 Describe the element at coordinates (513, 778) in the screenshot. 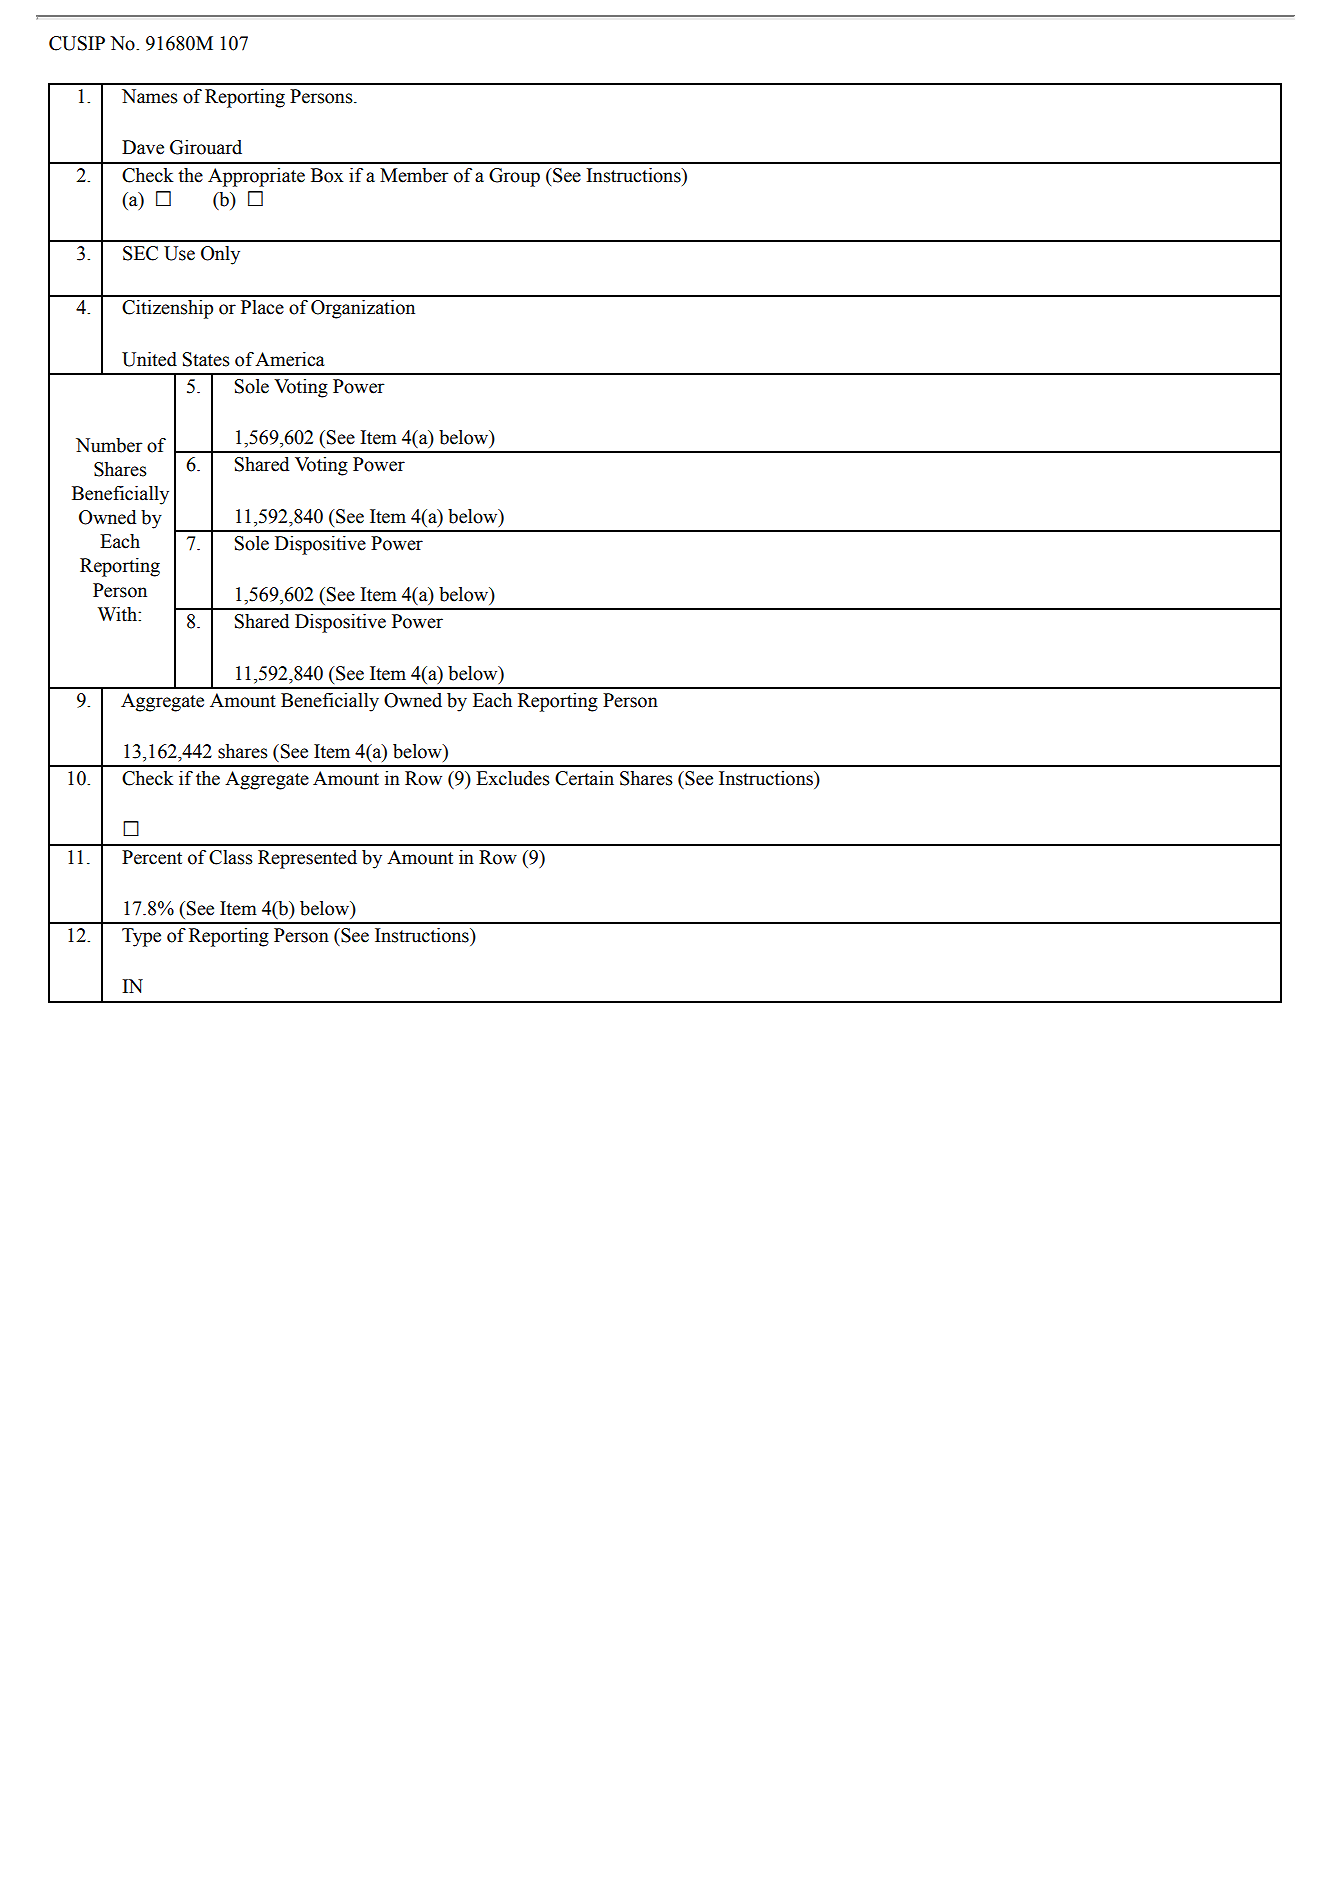

I see `Excludes` at that location.
